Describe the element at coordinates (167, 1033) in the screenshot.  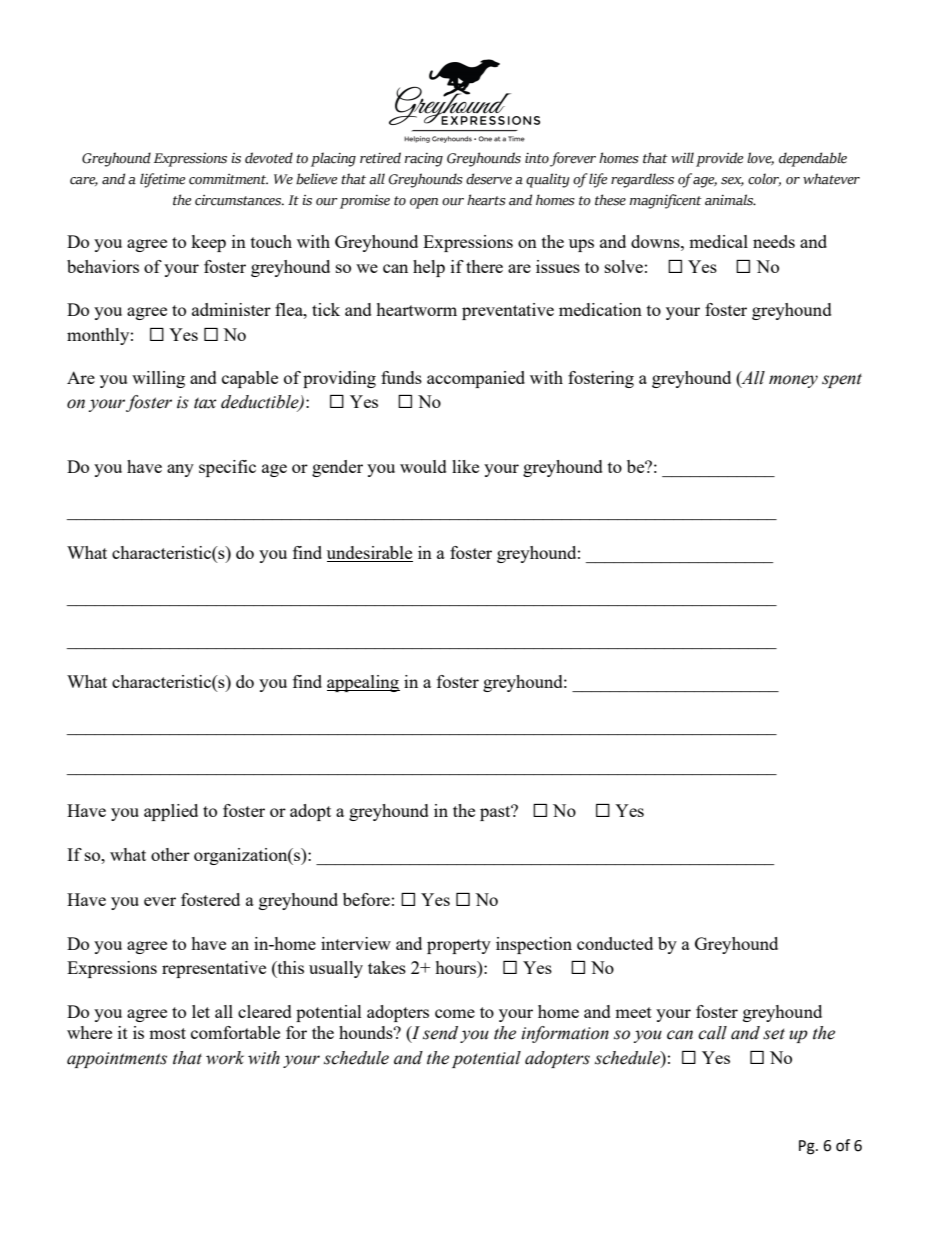
I see `most` at that location.
